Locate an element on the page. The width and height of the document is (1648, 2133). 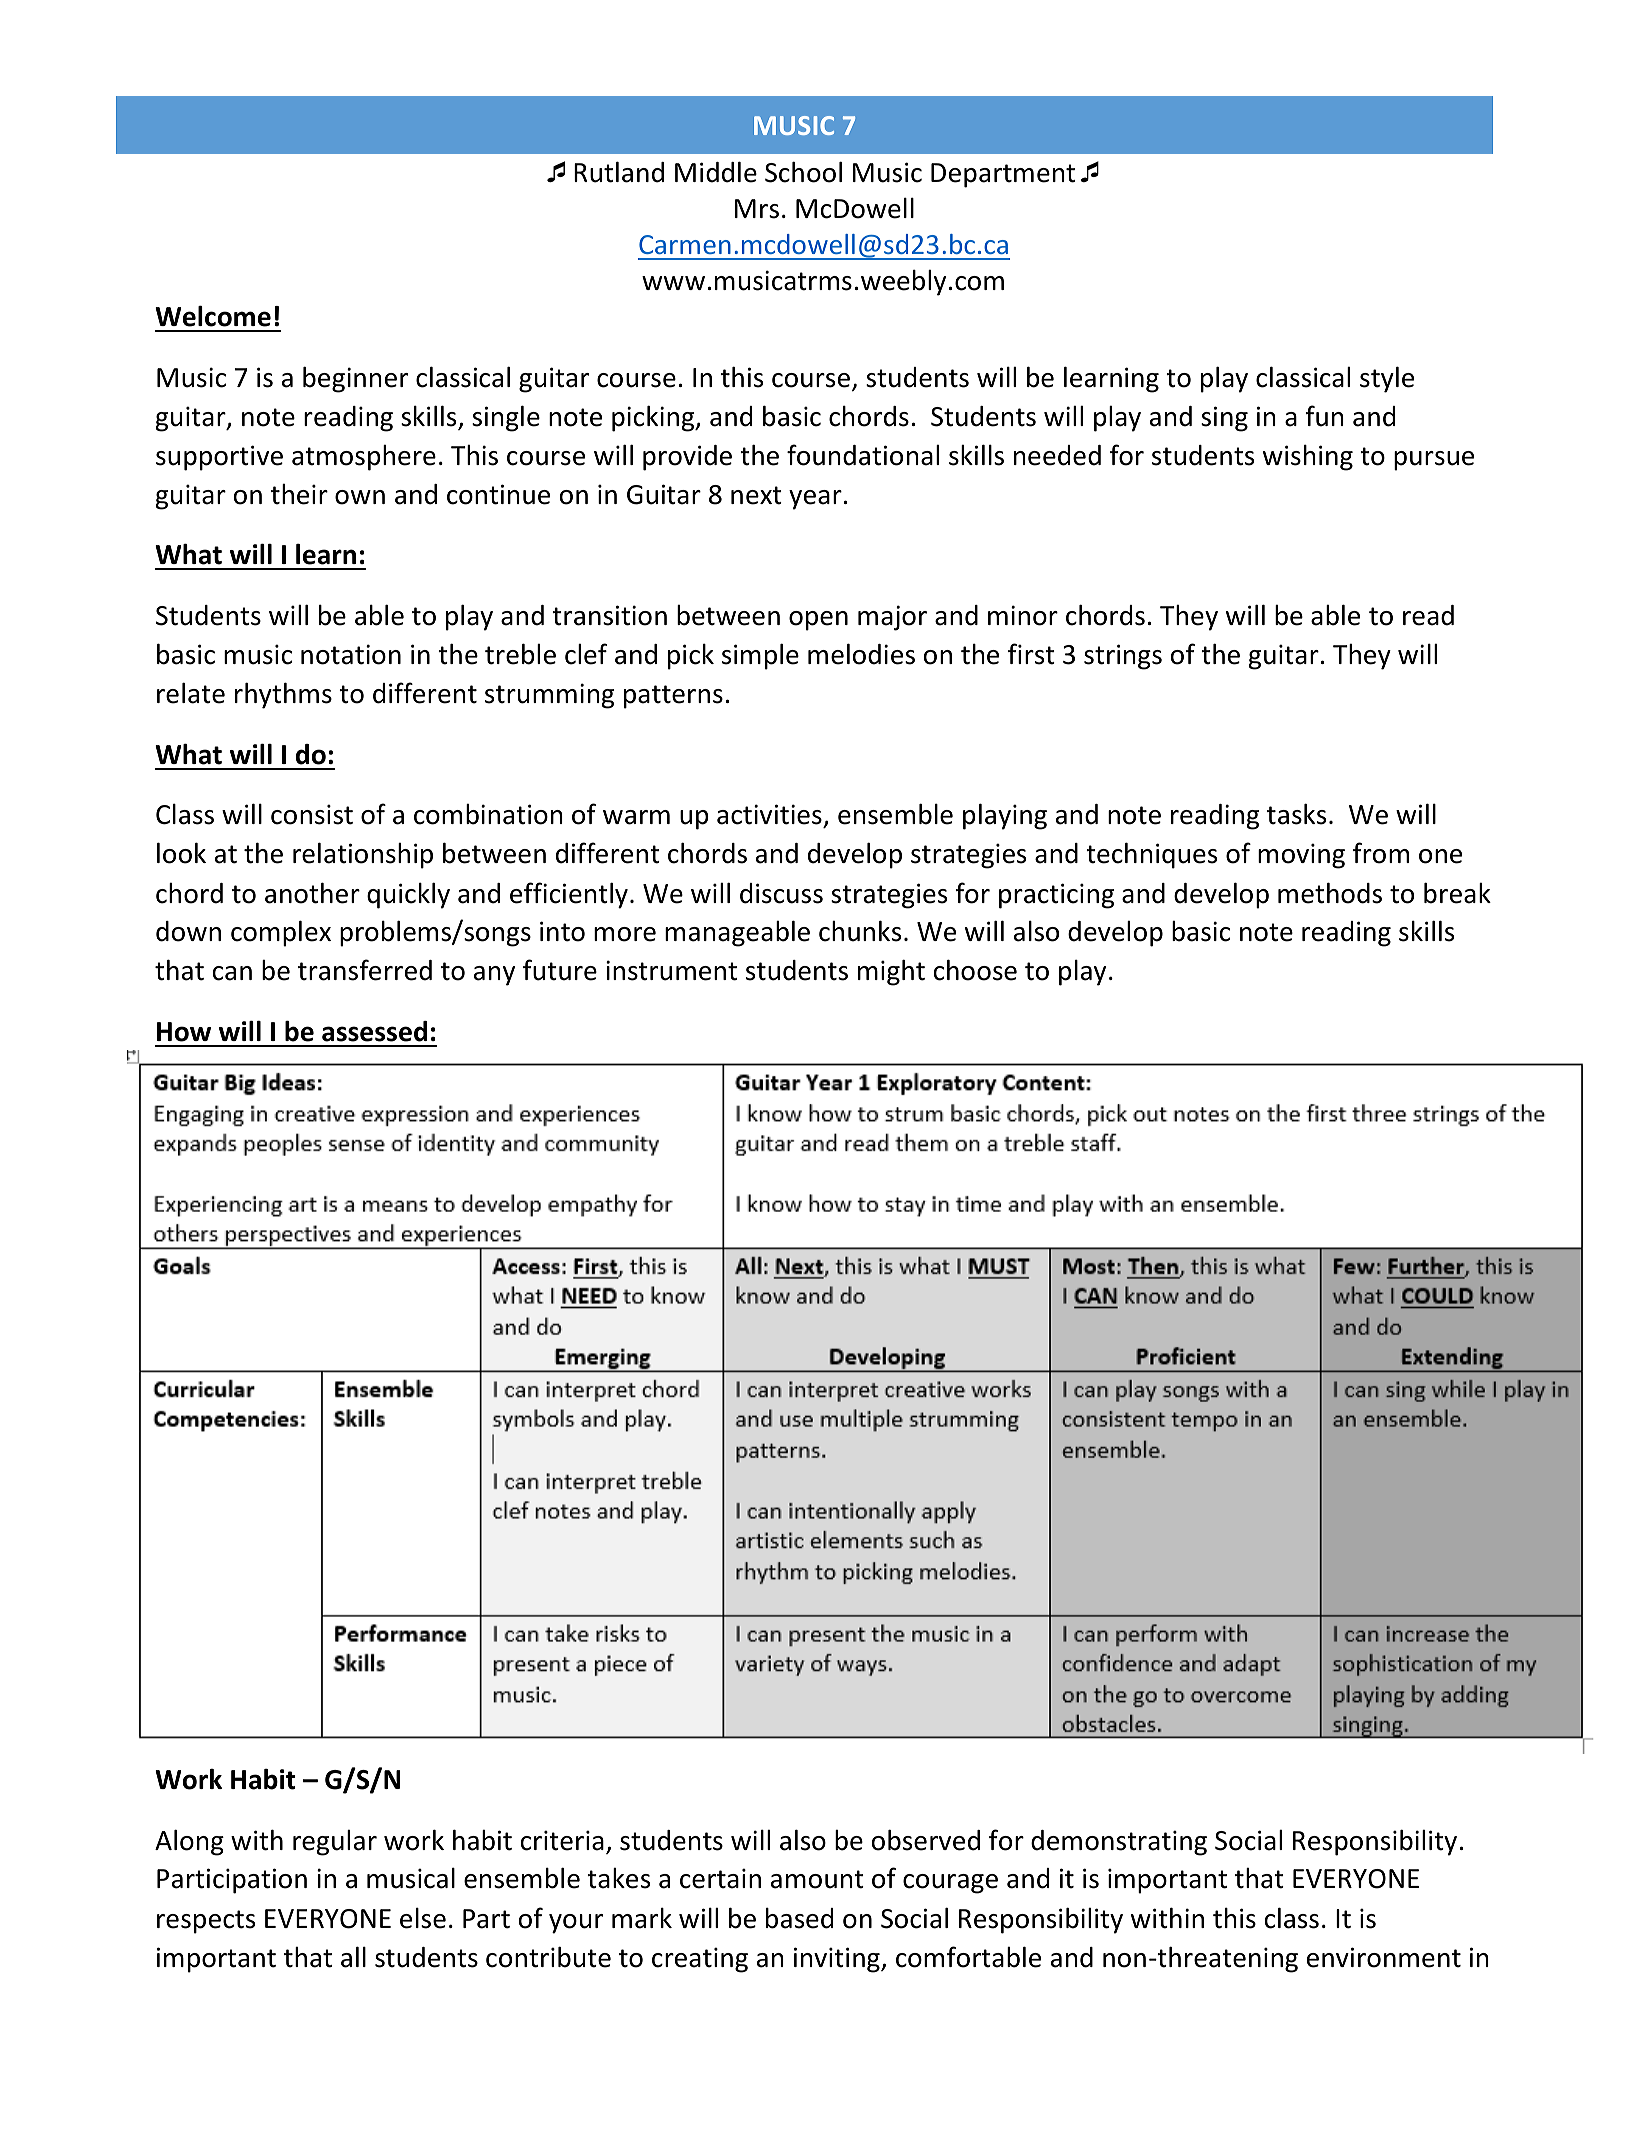
style is located at coordinates (1387, 379).
